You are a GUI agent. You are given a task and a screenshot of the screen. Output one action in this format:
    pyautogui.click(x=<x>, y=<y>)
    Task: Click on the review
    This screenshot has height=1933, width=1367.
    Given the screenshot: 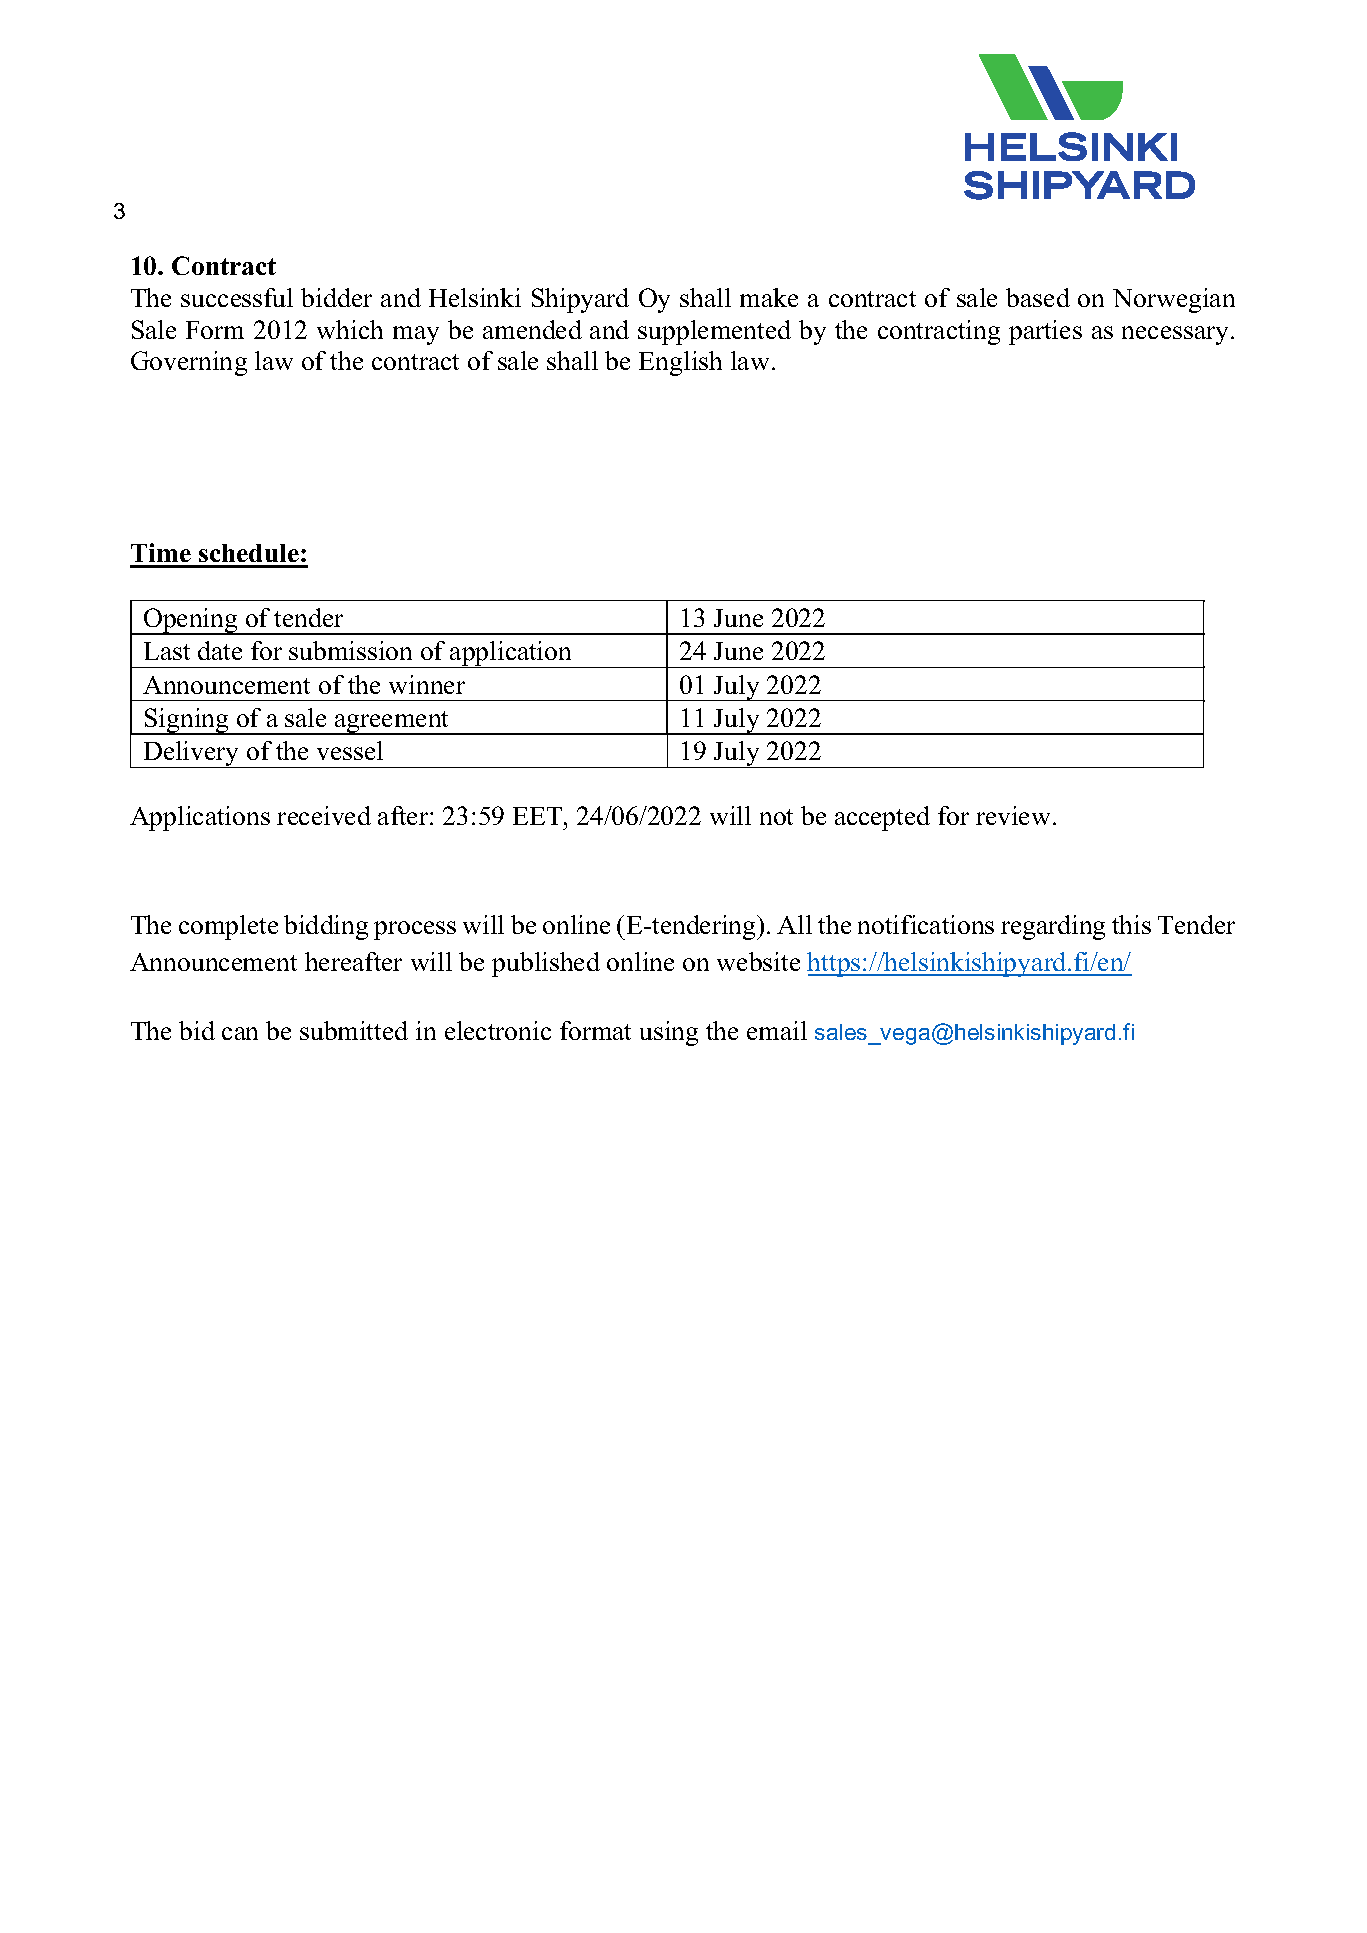 What is the action you would take?
    pyautogui.click(x=1013, y=815)
